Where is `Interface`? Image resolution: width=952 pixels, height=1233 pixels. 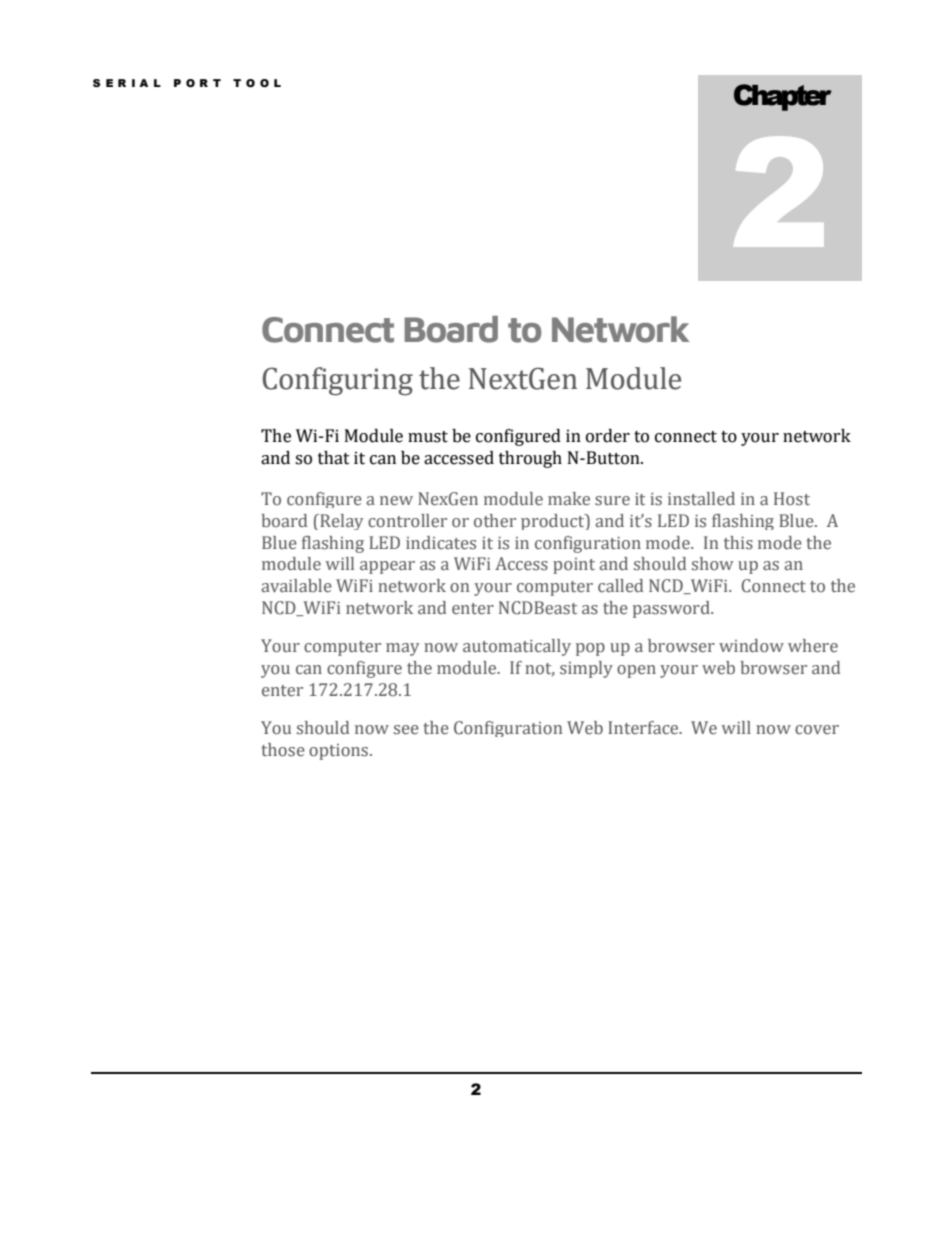
Interface is located at coordinates (644, 728).
